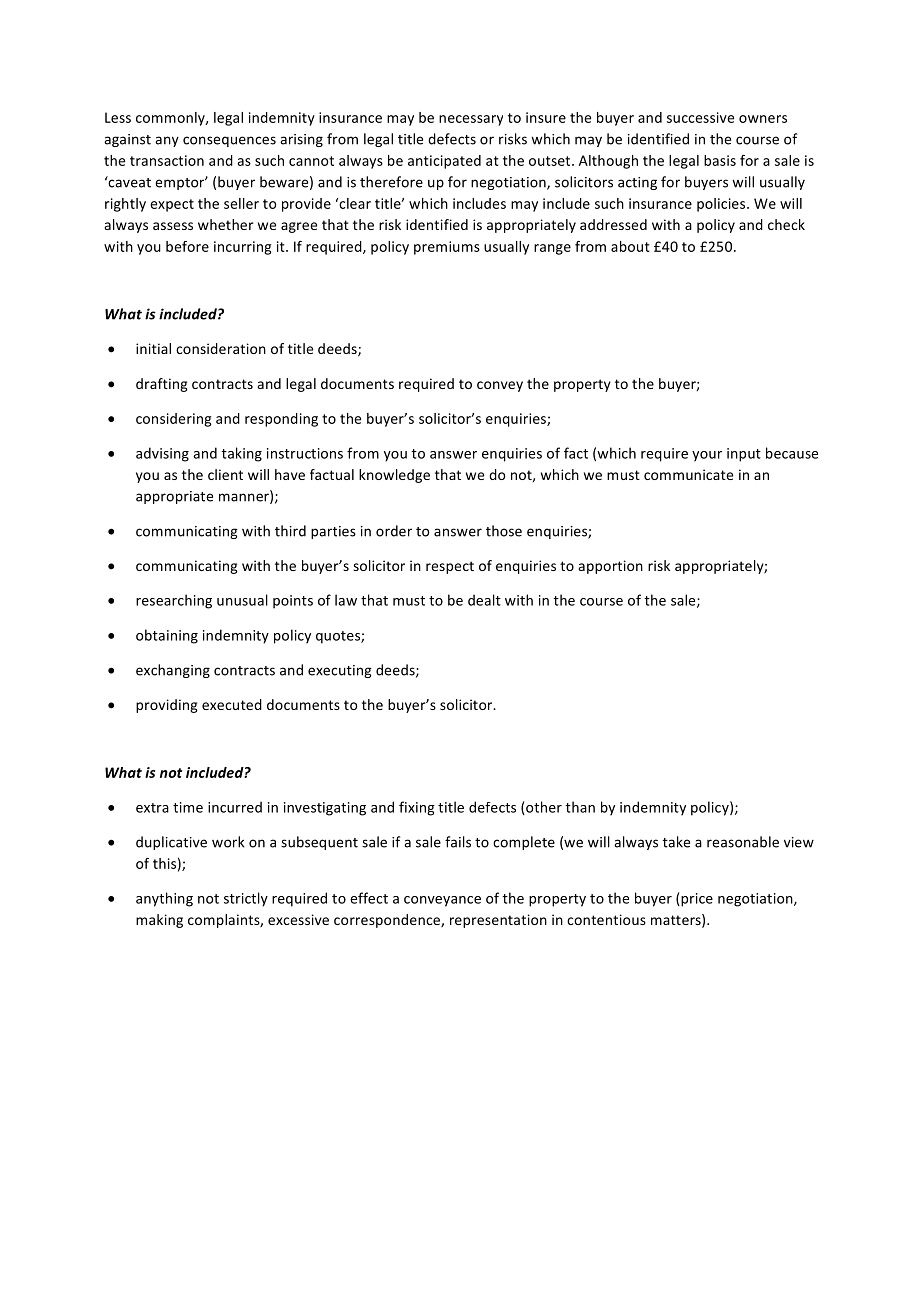 This screenshot has height=1307, width=924. What do you see at coordinates (447, 248) in the screenshot?
I see `premiums` at bounding box center [447, 248].
